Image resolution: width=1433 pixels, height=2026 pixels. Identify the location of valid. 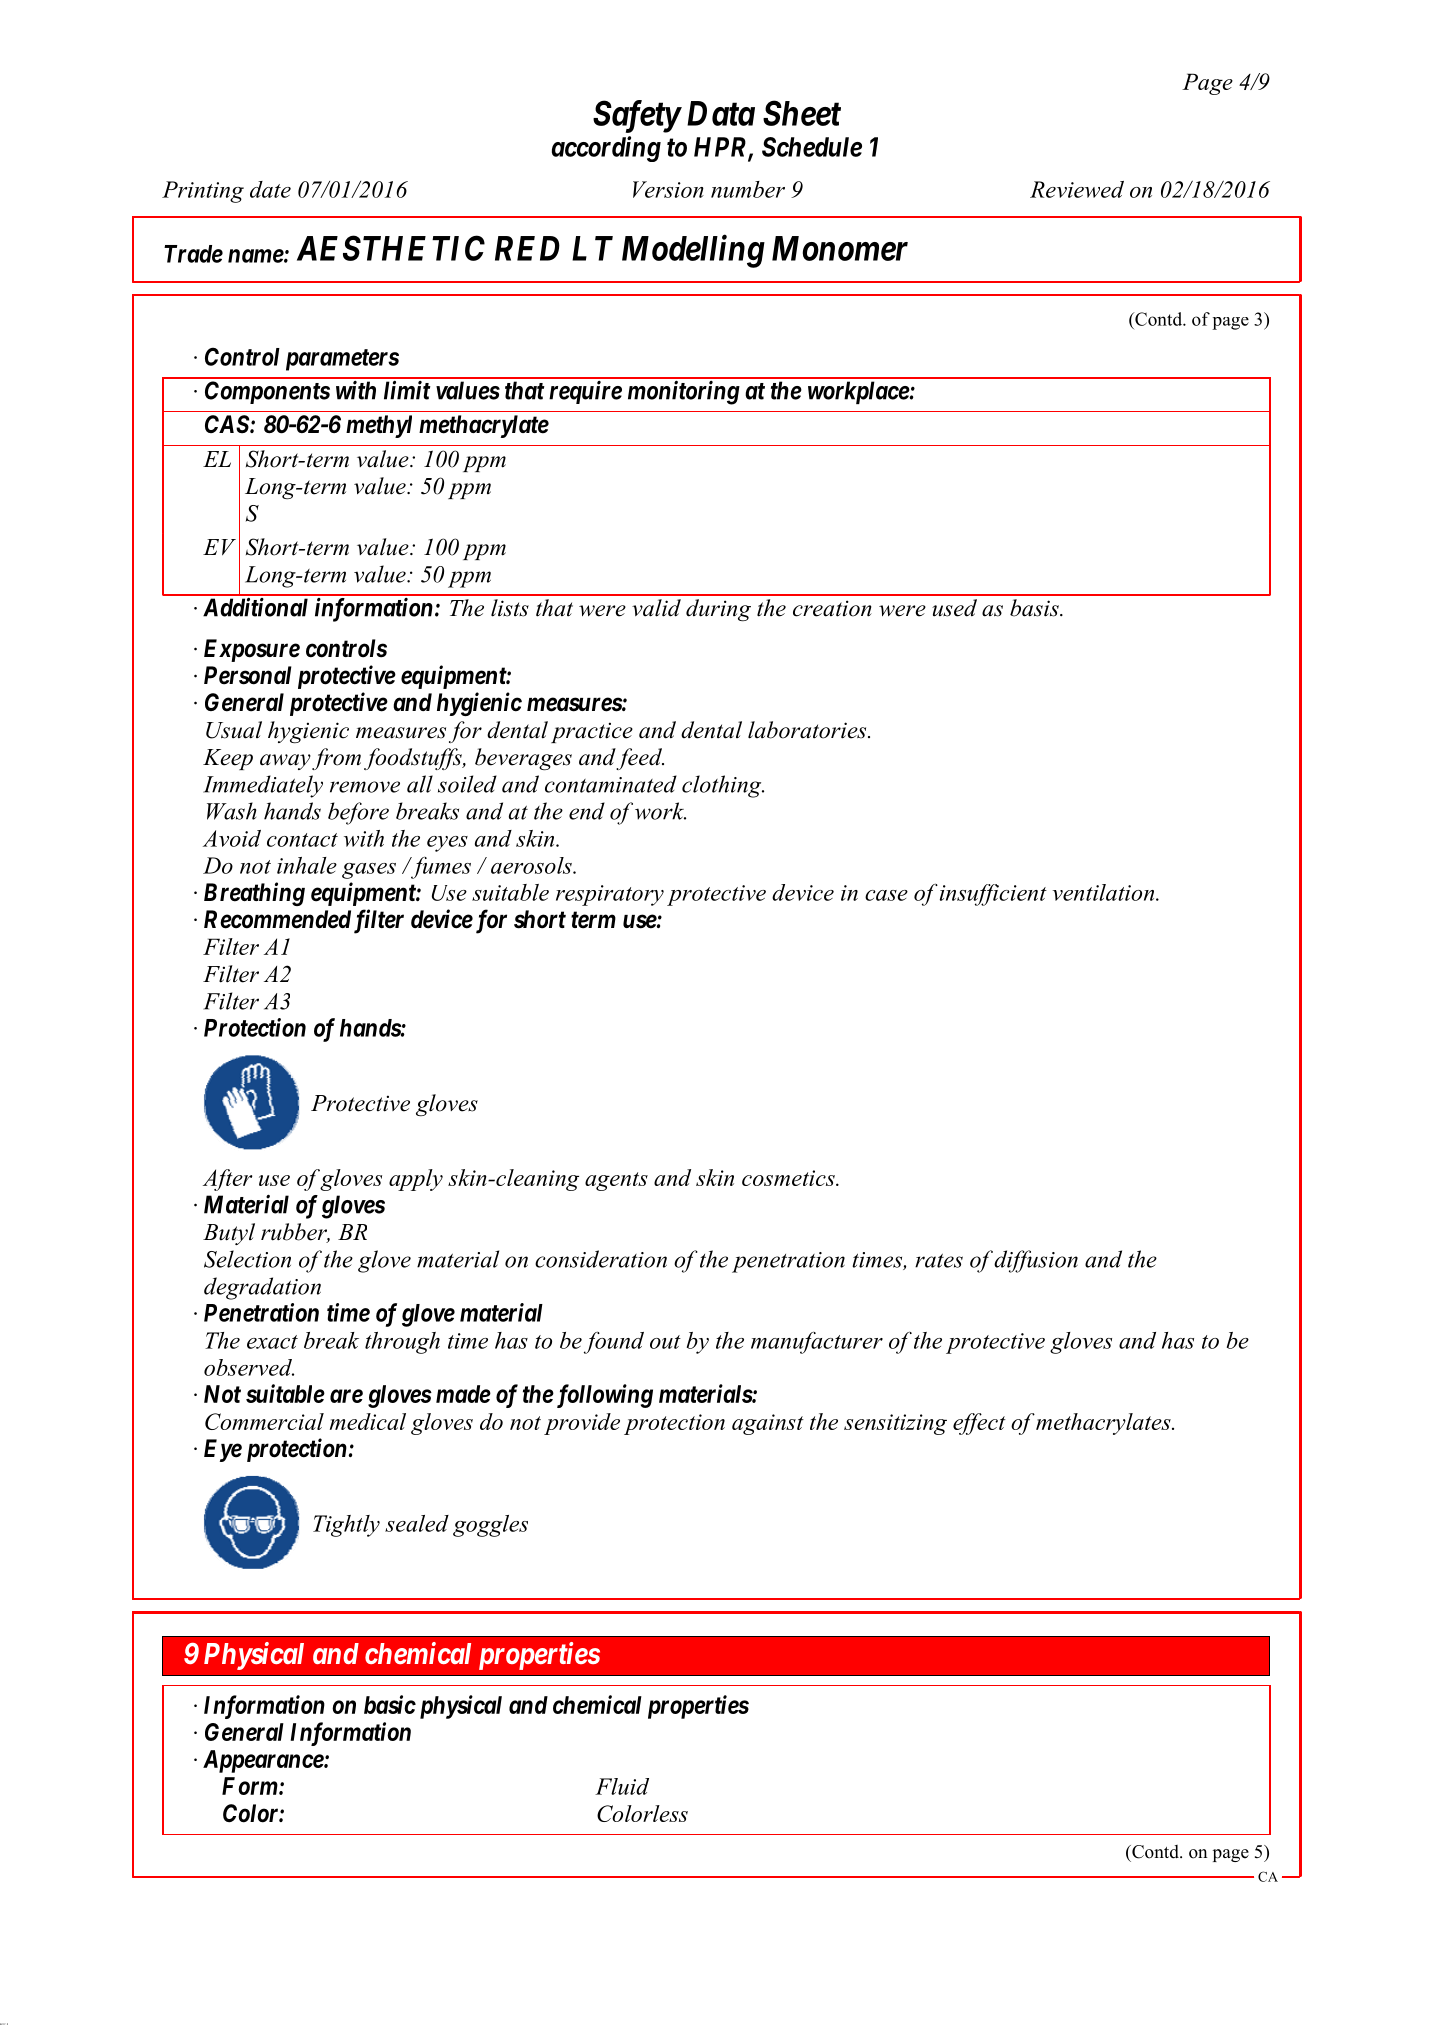
(656, 608).
